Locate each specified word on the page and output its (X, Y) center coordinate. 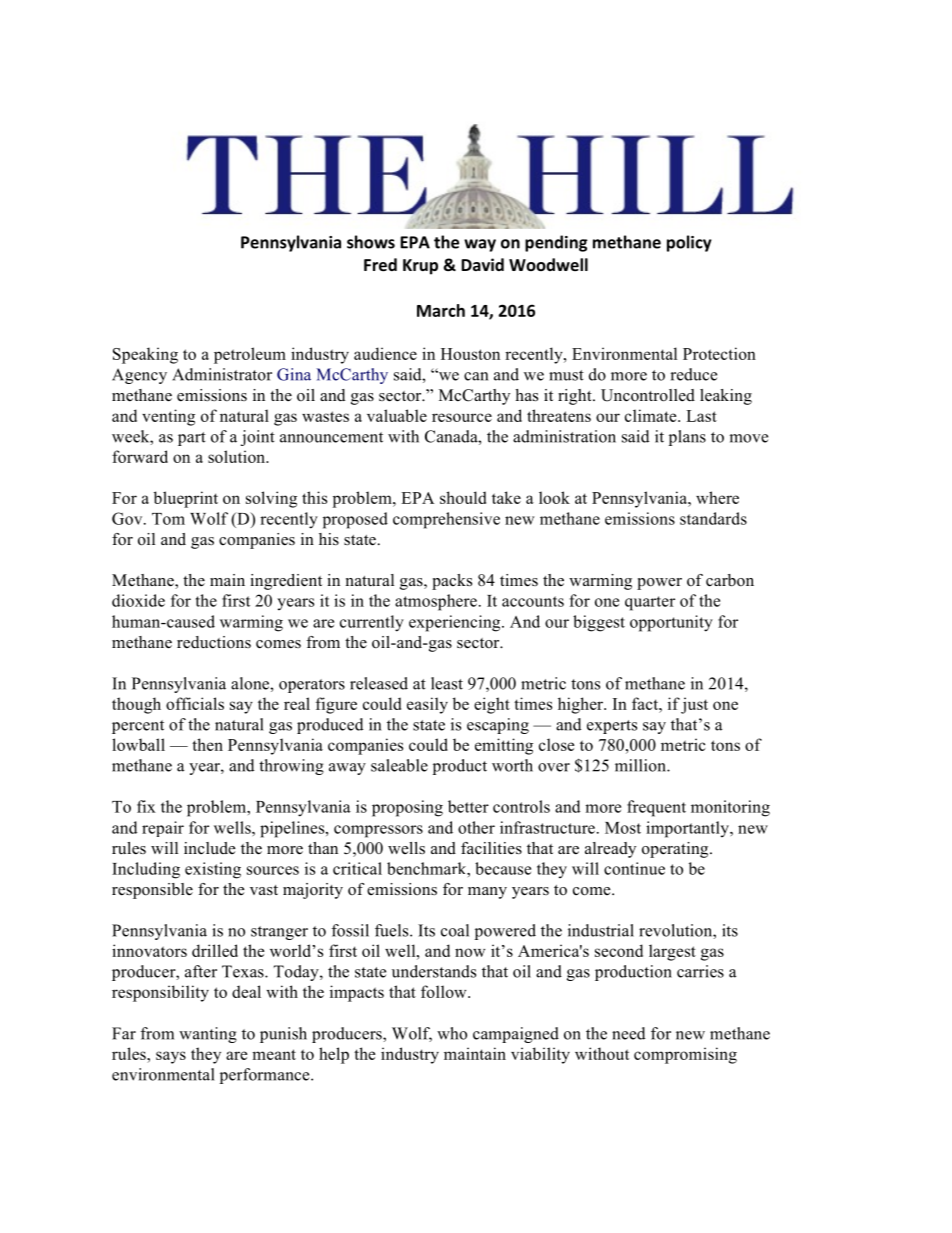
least (447, 683)
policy (689, 243)
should (463, 497)
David (482, 264)
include (210, 848)
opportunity (671, 623)
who (452, 1033)
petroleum (250, 355)
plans (687, 438)
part (192, 439)
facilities (491, 848)
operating (676, 850)
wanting (208, 1035)
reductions (214, 642)
